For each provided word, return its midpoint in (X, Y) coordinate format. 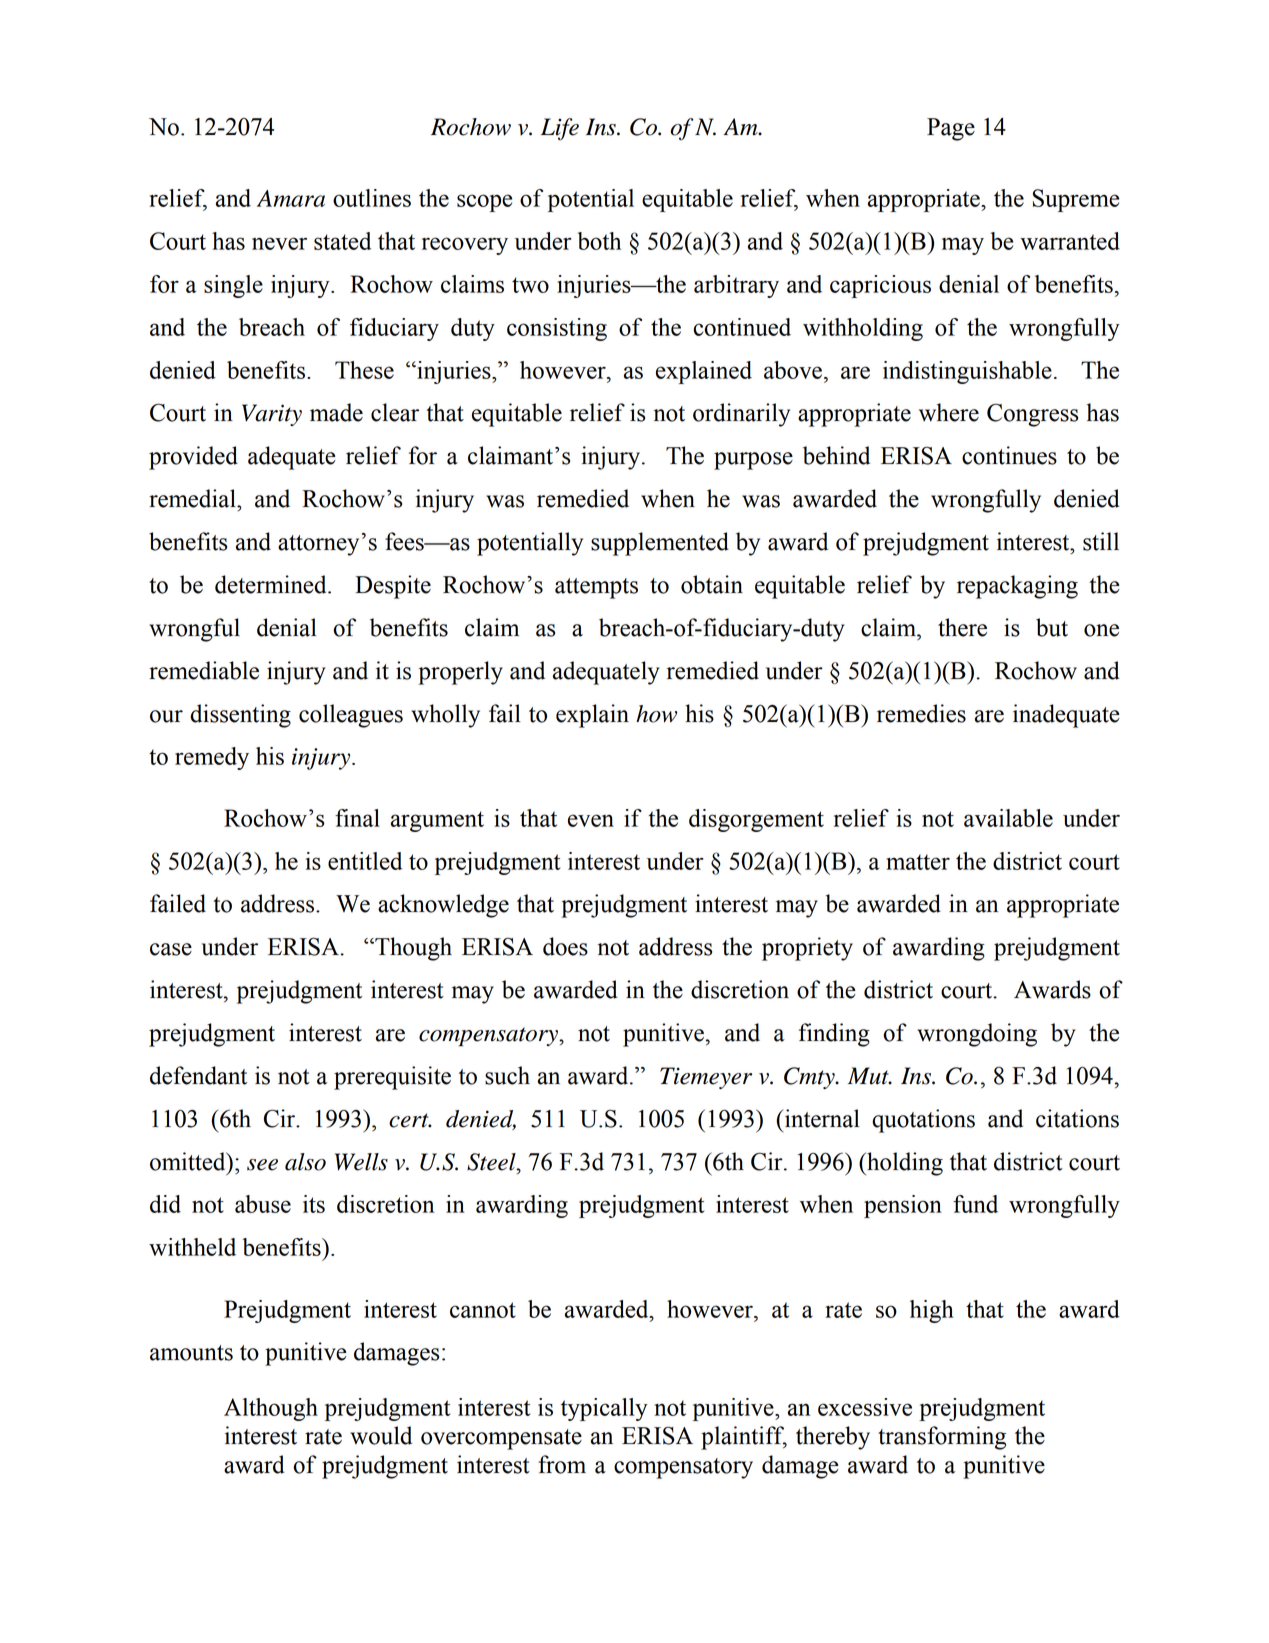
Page (951, 129)
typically (604, 1409)
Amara (291, 198)
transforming (942, 1438)
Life (560, 129)
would (381, 1435)
